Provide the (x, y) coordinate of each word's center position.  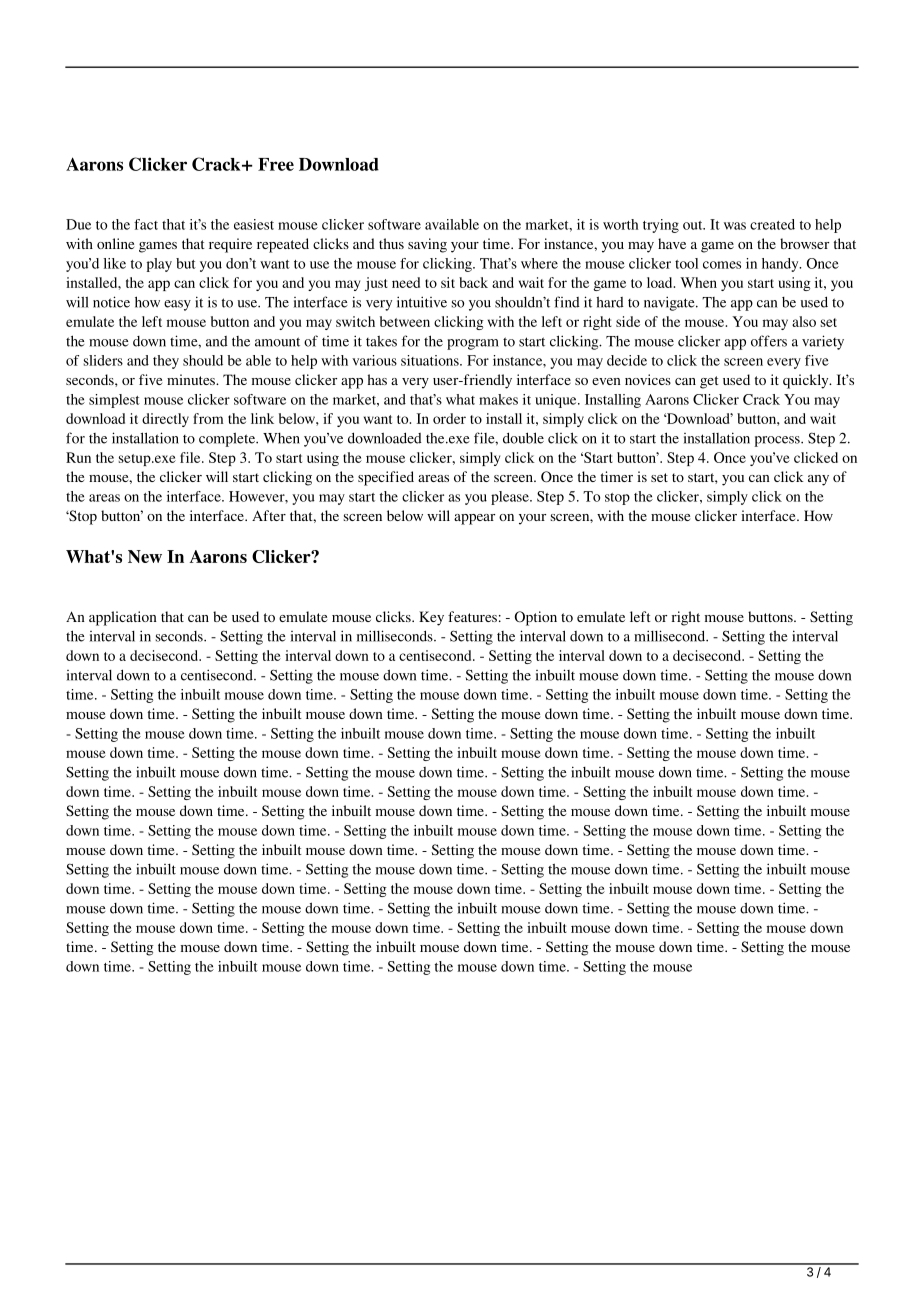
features (472, 616)
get (709, 382)
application (123, 618)
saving (427, 245)
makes (498, 399)
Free (276, 164)
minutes (192, 379)
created (772, 224)
